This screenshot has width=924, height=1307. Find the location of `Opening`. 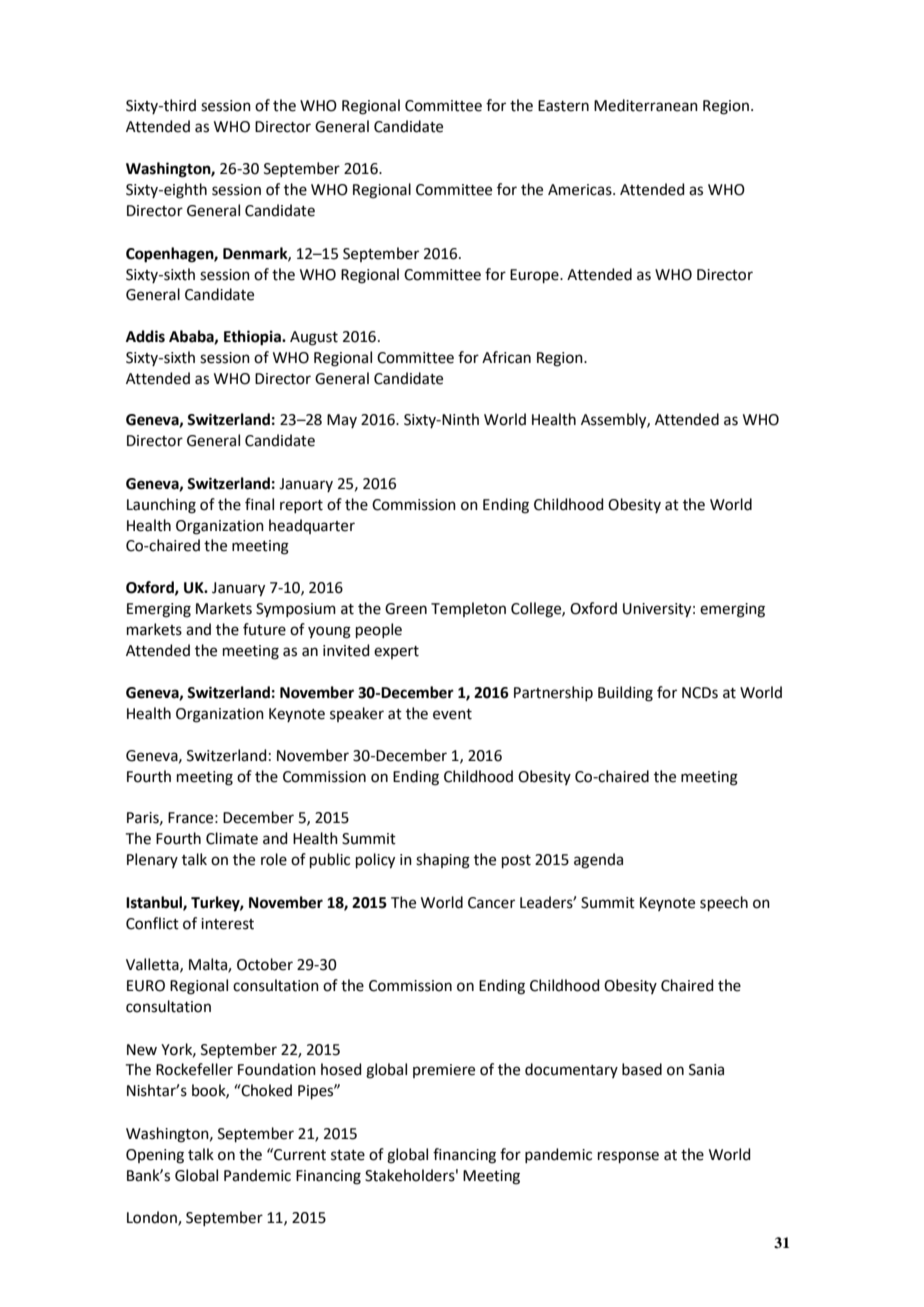

Opening is located at coordinates (155, 1156).
